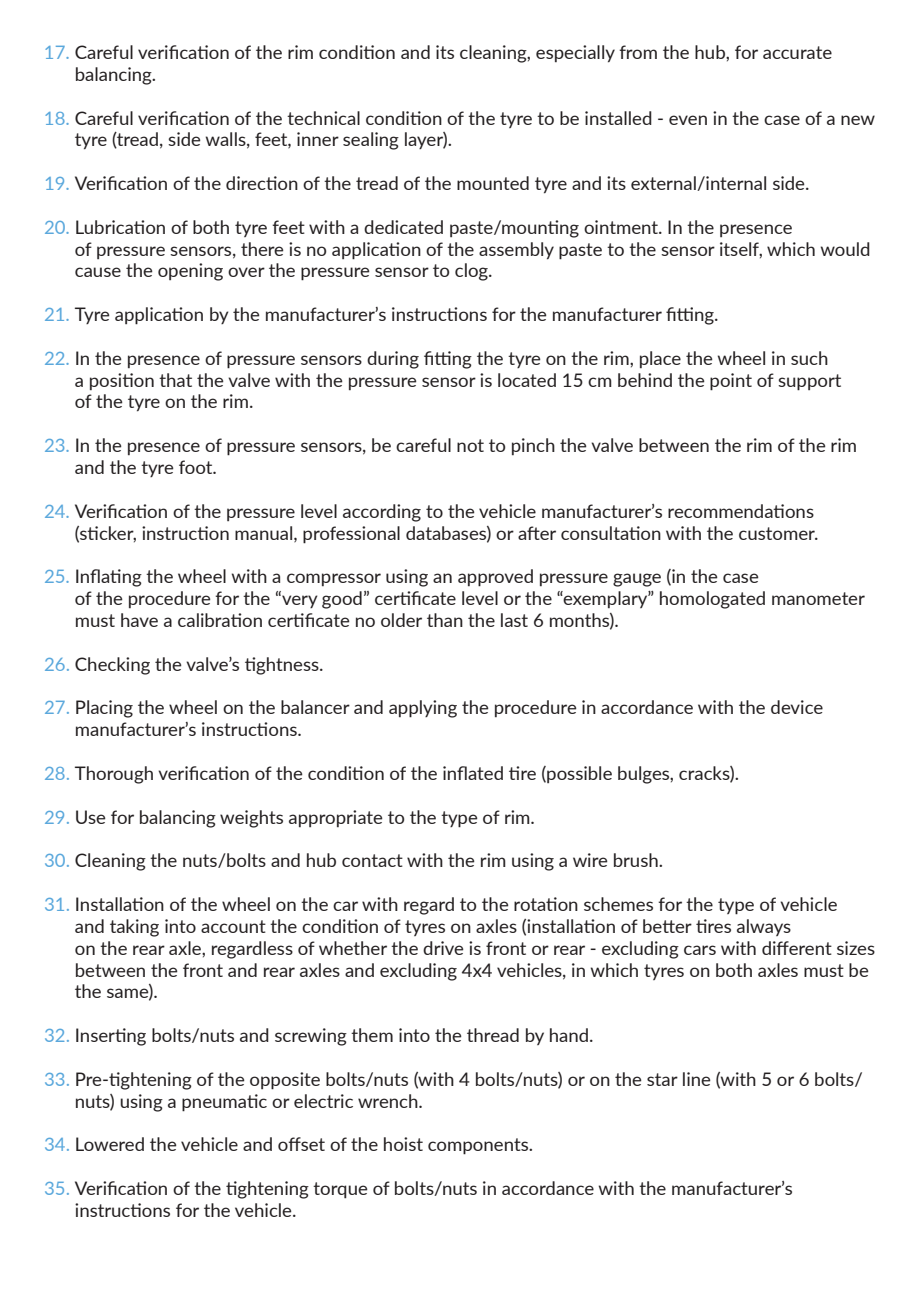 Image resolution: width=924 pixels, height=1308 pixels. What do you see at coordinates (479, 1146) in the image?
I see `components` at bounding box center [479, 1146].
